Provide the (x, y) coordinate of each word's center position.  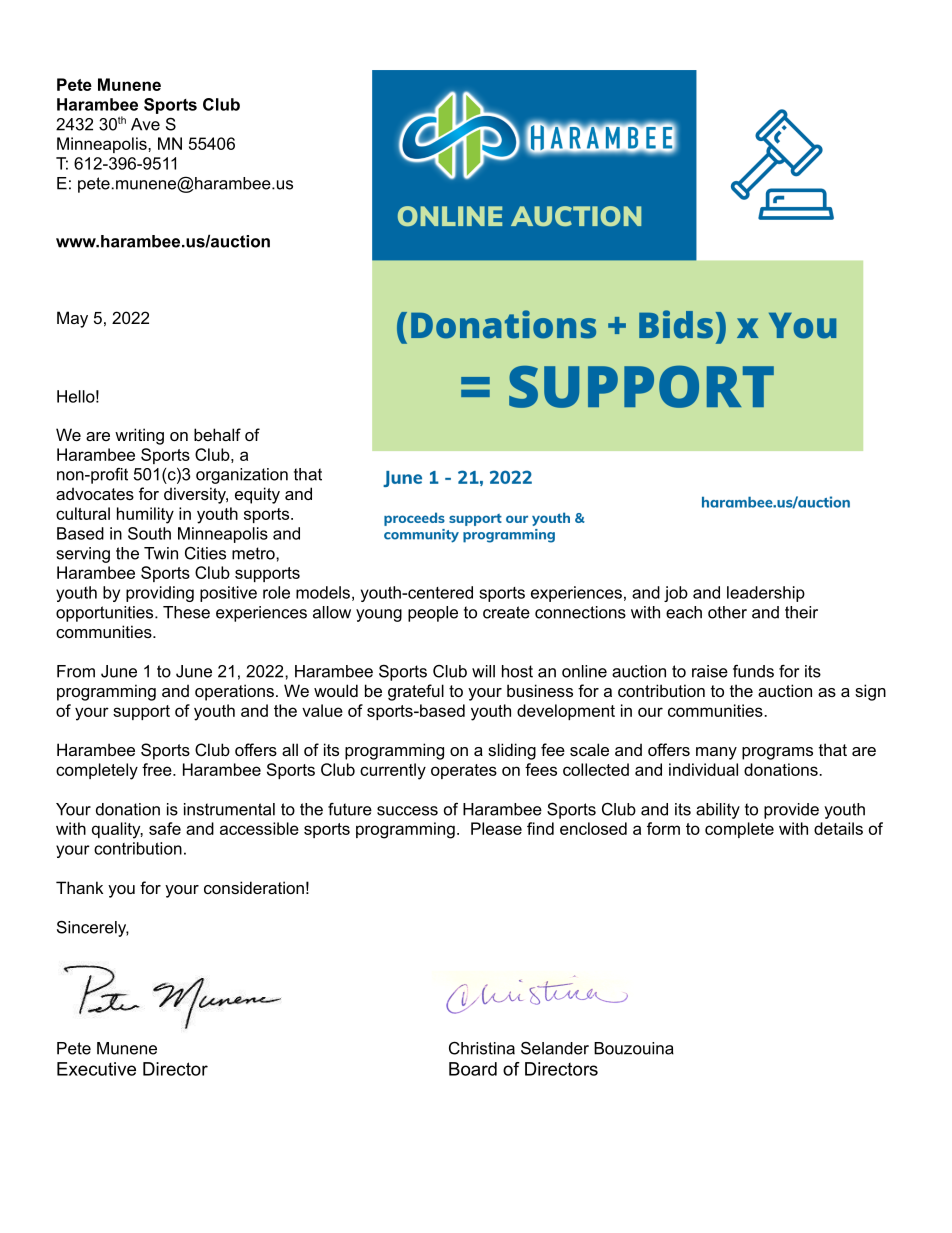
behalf (217, 434)
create (506, 612)
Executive (96, 1069)
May (72, 319)
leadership (766, 594)
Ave (145, 124)
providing (160, 594)
